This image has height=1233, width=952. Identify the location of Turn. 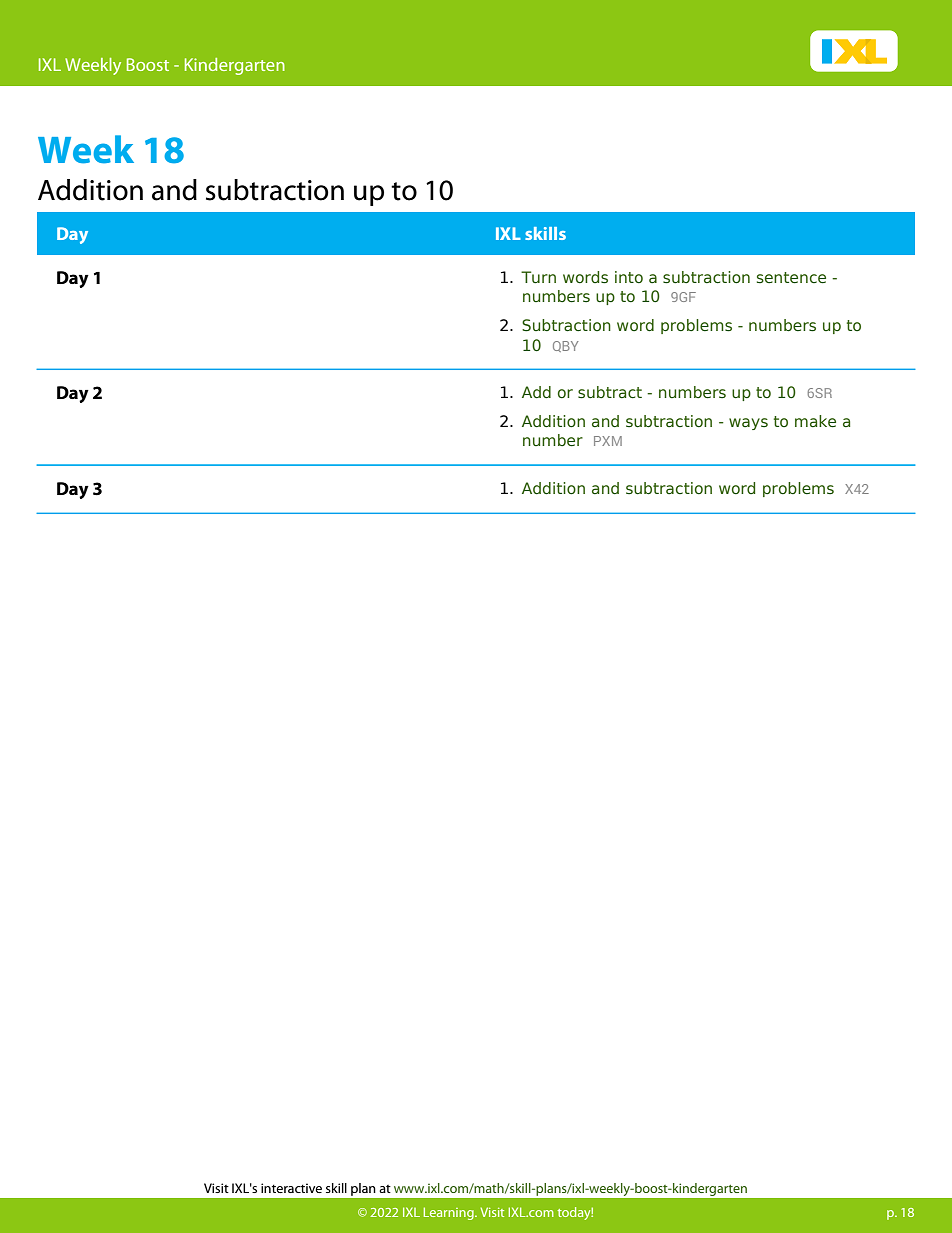
(538, 277).
